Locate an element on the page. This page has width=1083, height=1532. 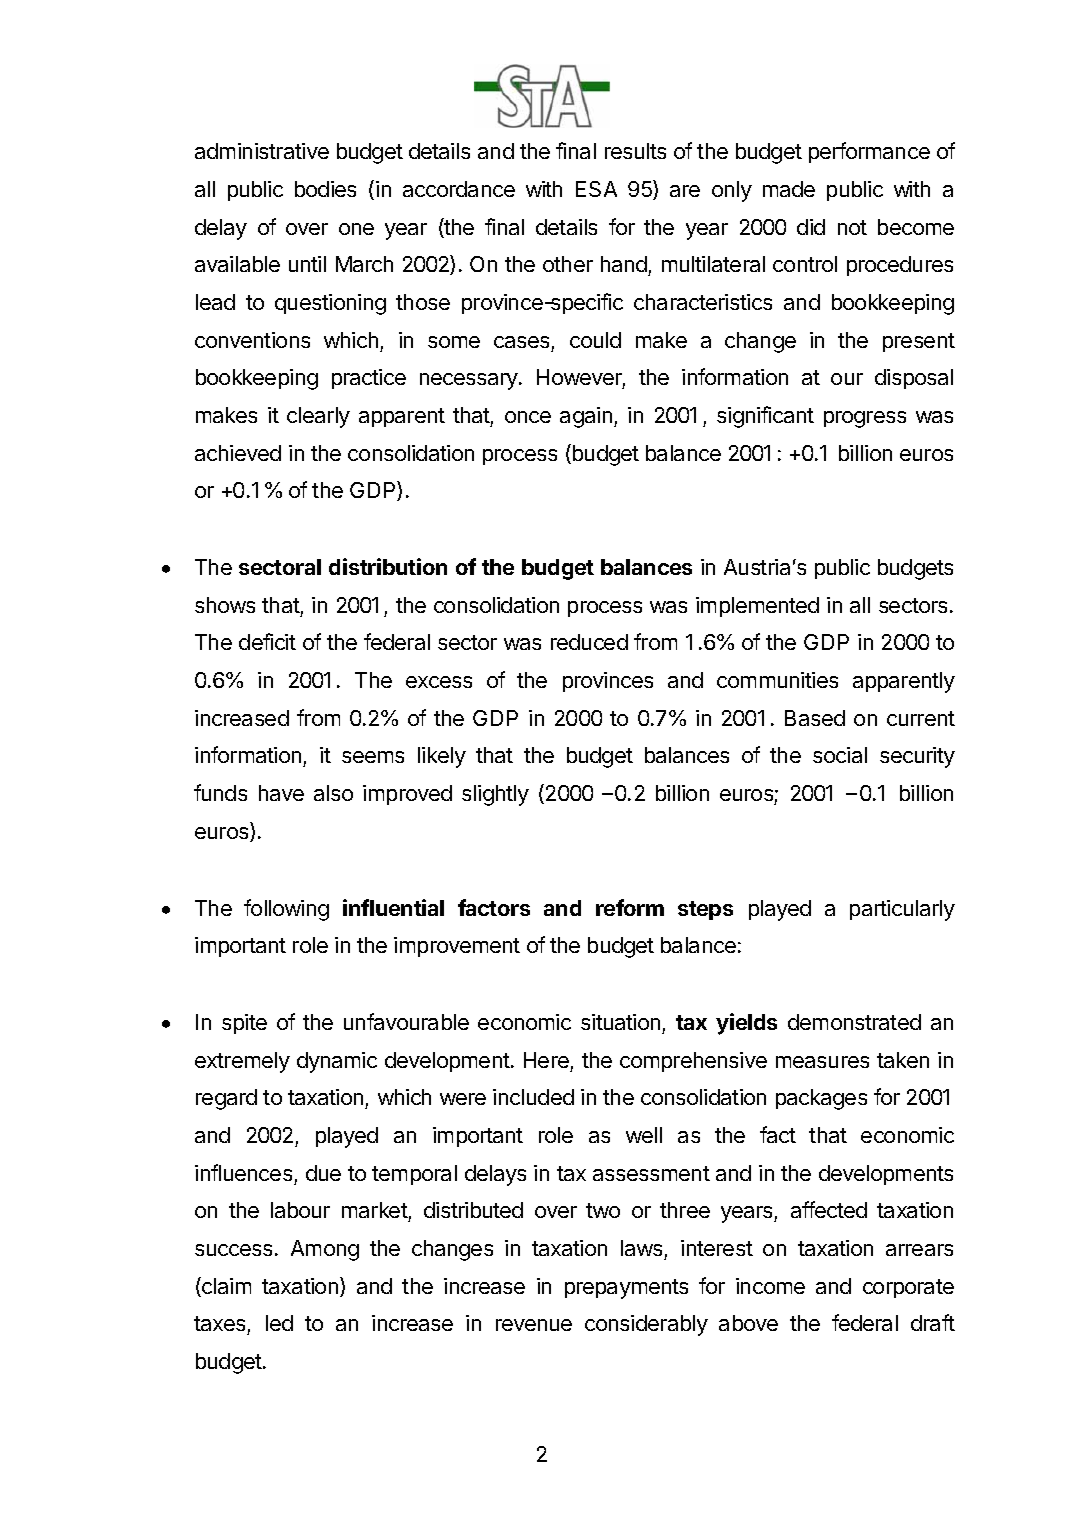
have is located at coordinates (281, 793).
